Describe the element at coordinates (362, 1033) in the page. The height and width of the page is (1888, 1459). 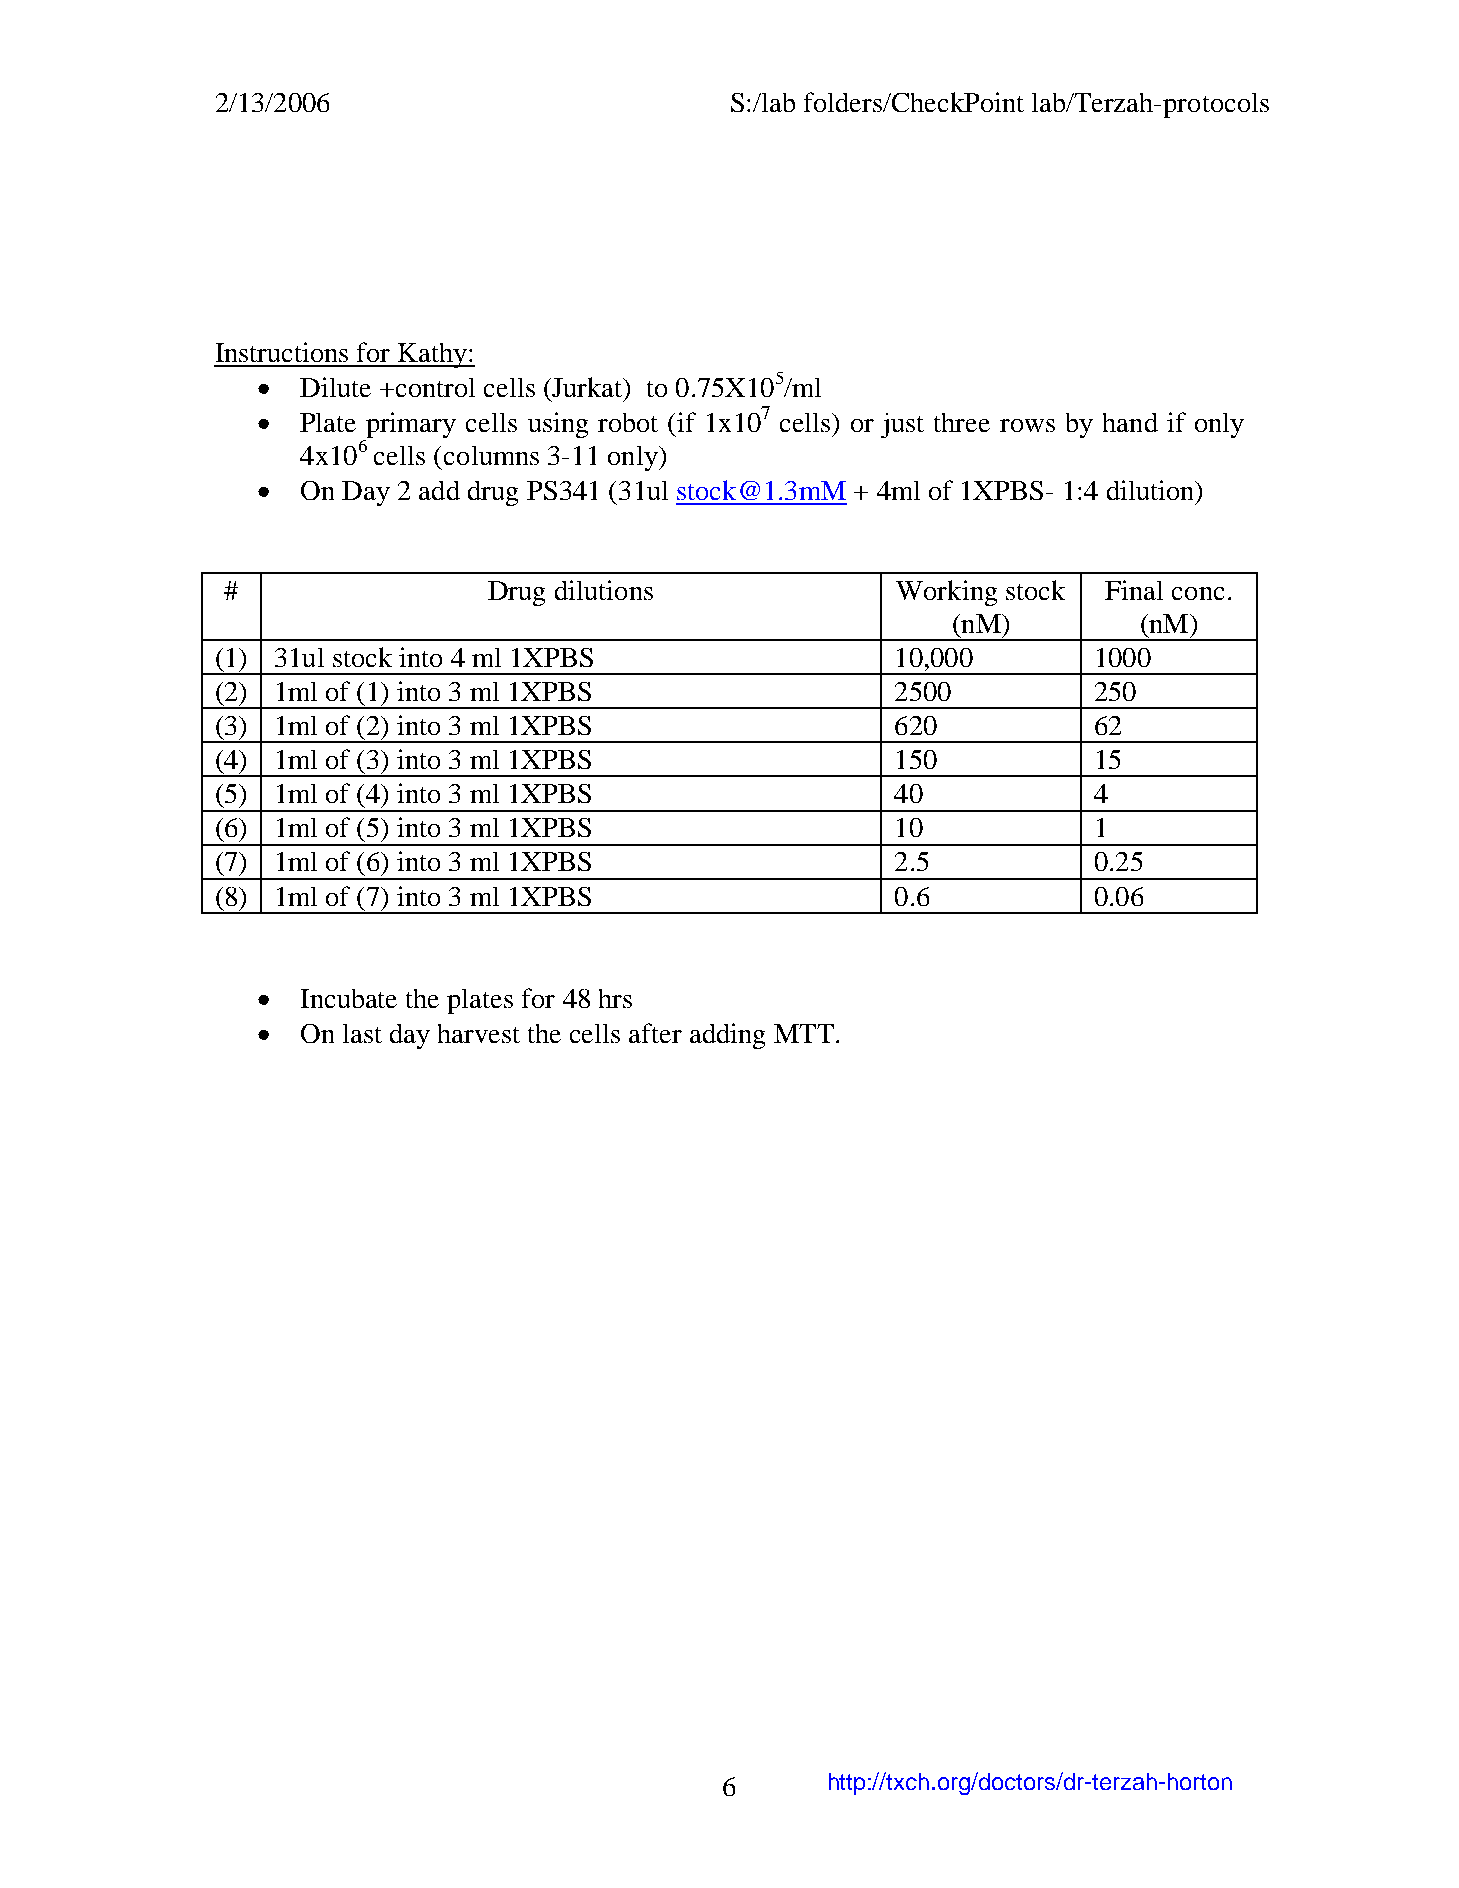
I see `last` at that location.
